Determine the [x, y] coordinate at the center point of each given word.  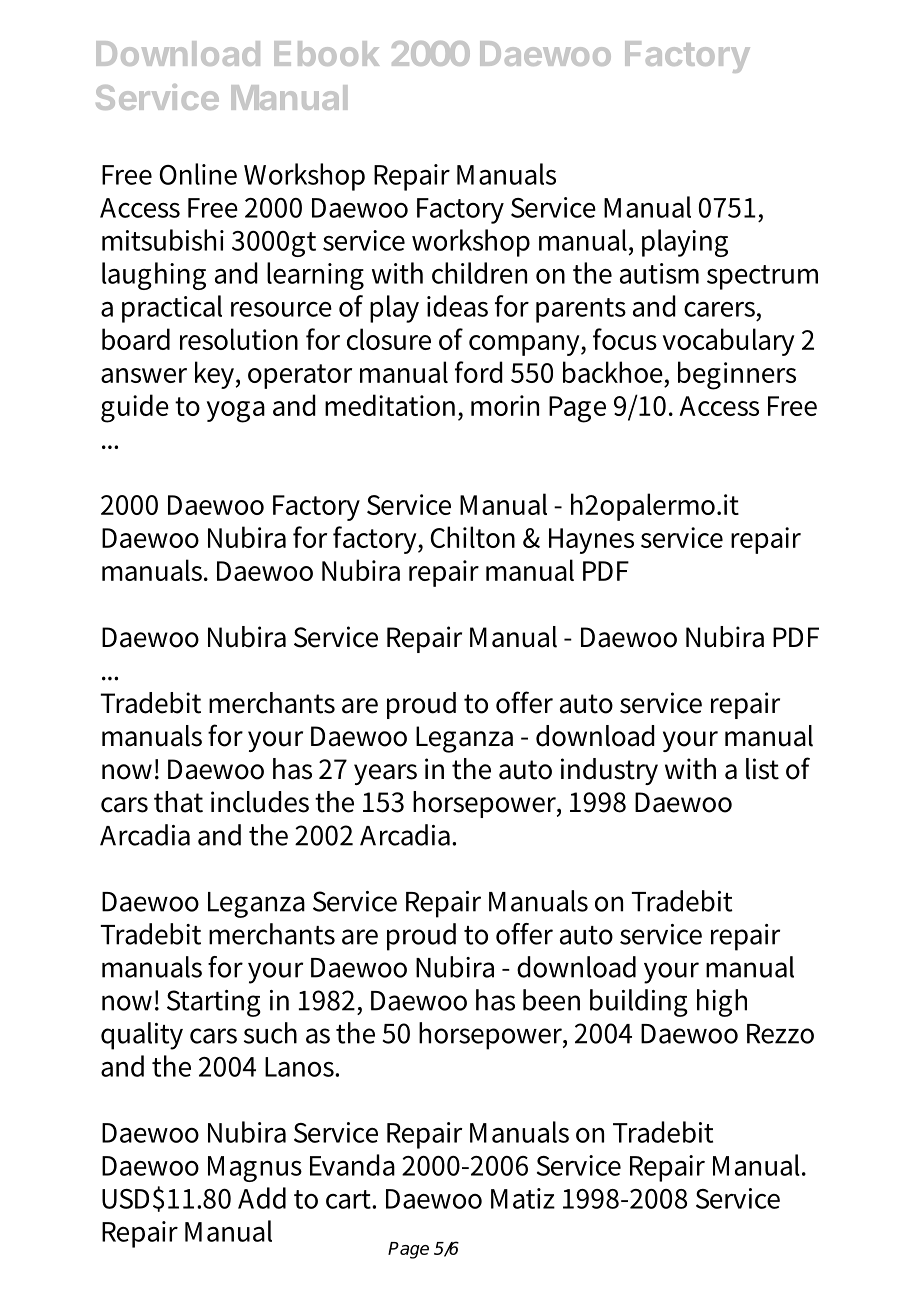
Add [262, 1198]
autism [659, 273]
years [385, 774]
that [178, 802]
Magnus [255, 1169]
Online [198, 174]
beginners [737, 375]
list [762, 769]
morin [505, 405]
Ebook [326, 53]
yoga [236, 412]
